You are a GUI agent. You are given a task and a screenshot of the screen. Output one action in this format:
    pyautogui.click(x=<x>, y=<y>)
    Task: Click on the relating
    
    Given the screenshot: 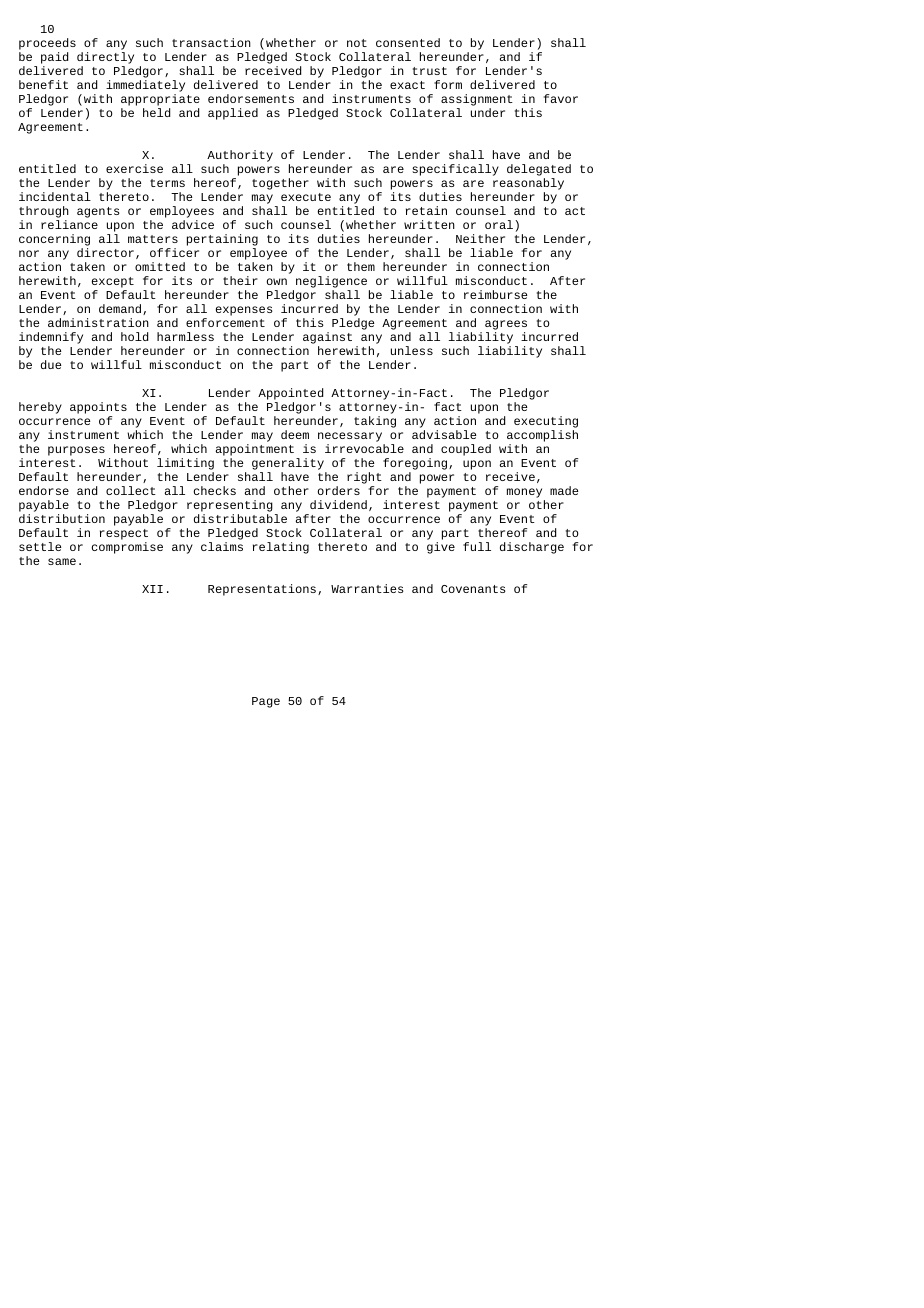 What is the action you would take?
    pyautogui.click(x=281, y=548)
